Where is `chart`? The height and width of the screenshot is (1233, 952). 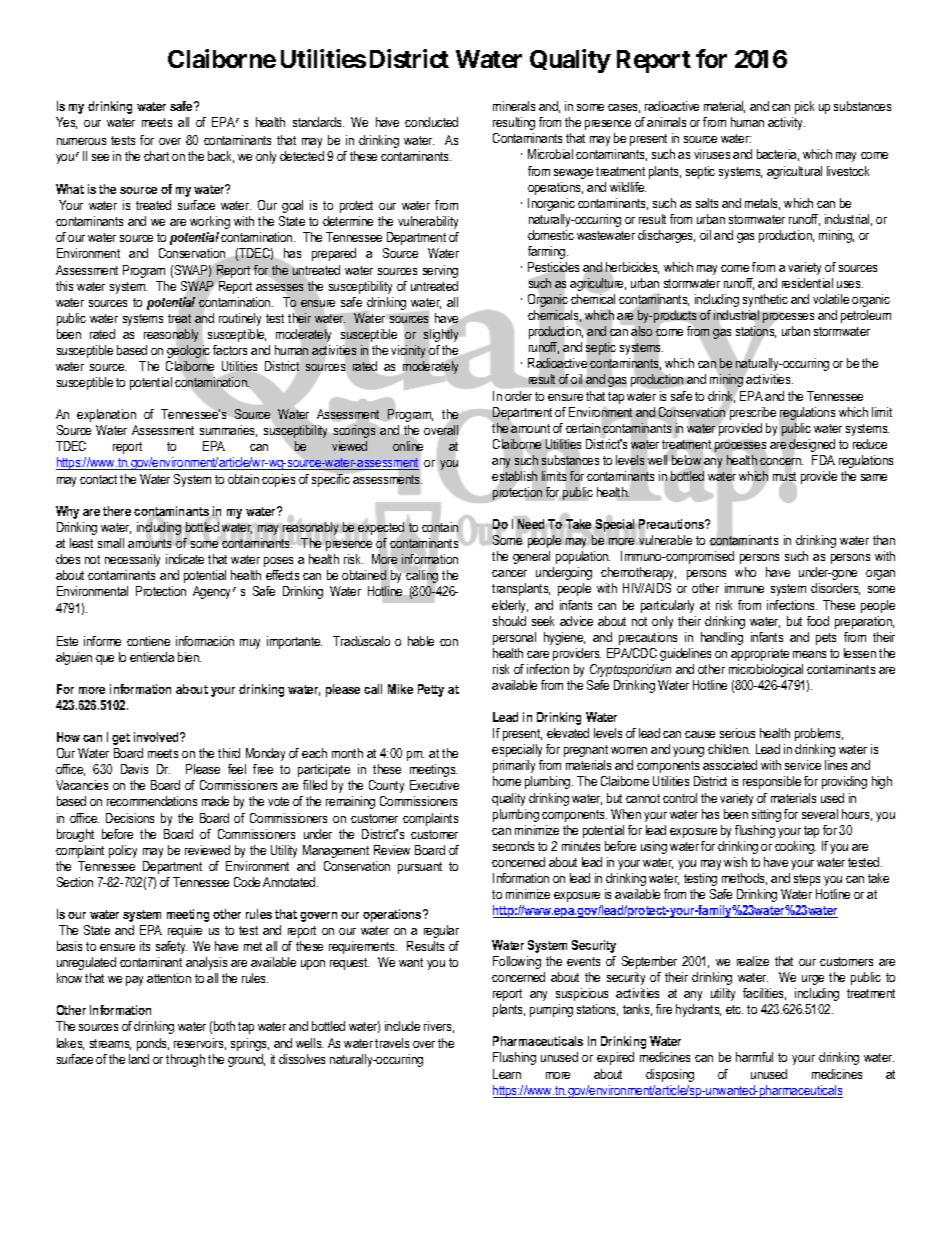
chart is located at coordinates (156, 156).
